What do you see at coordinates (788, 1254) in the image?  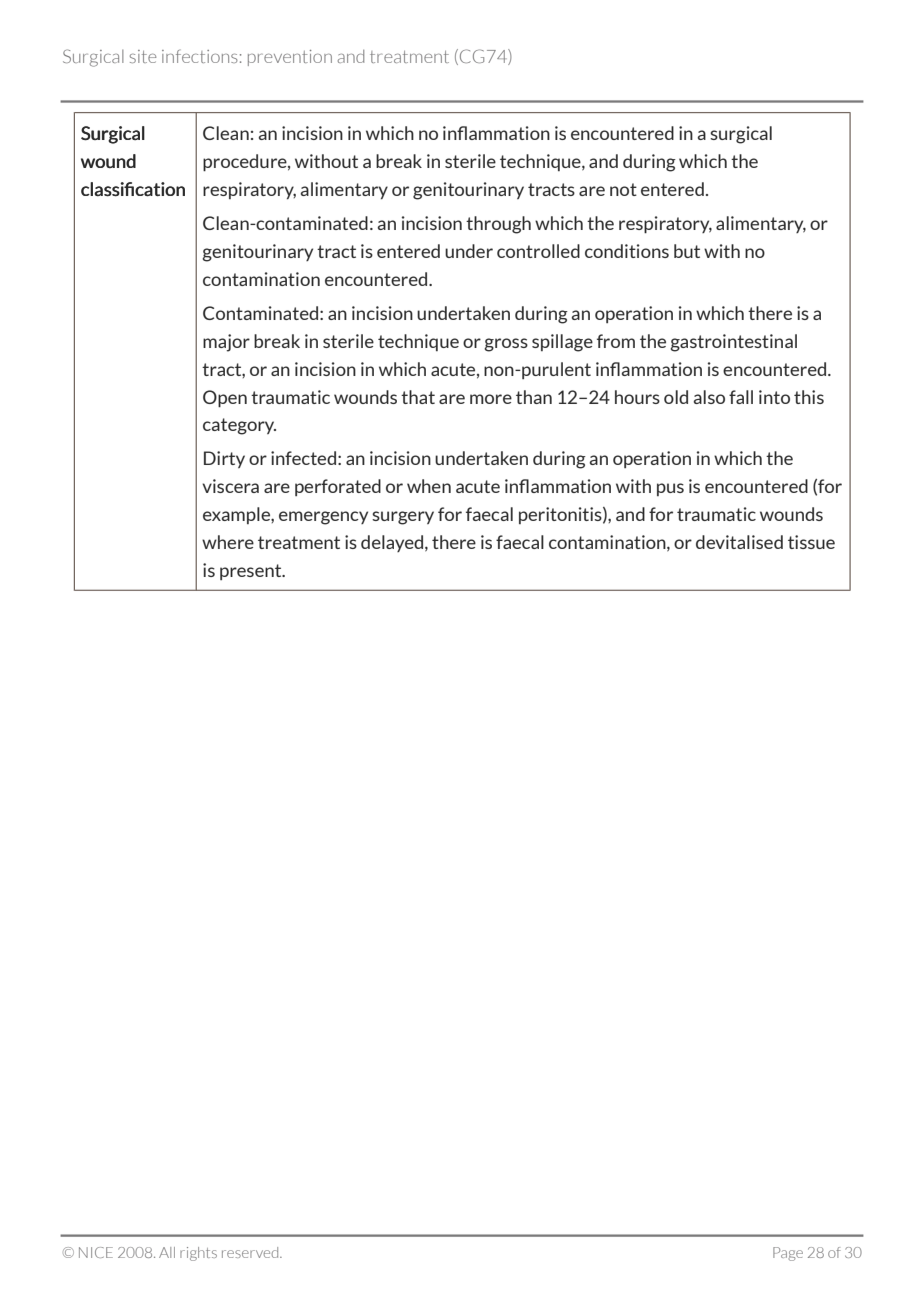 I see `Page` at bounding box center [788, 1254].
